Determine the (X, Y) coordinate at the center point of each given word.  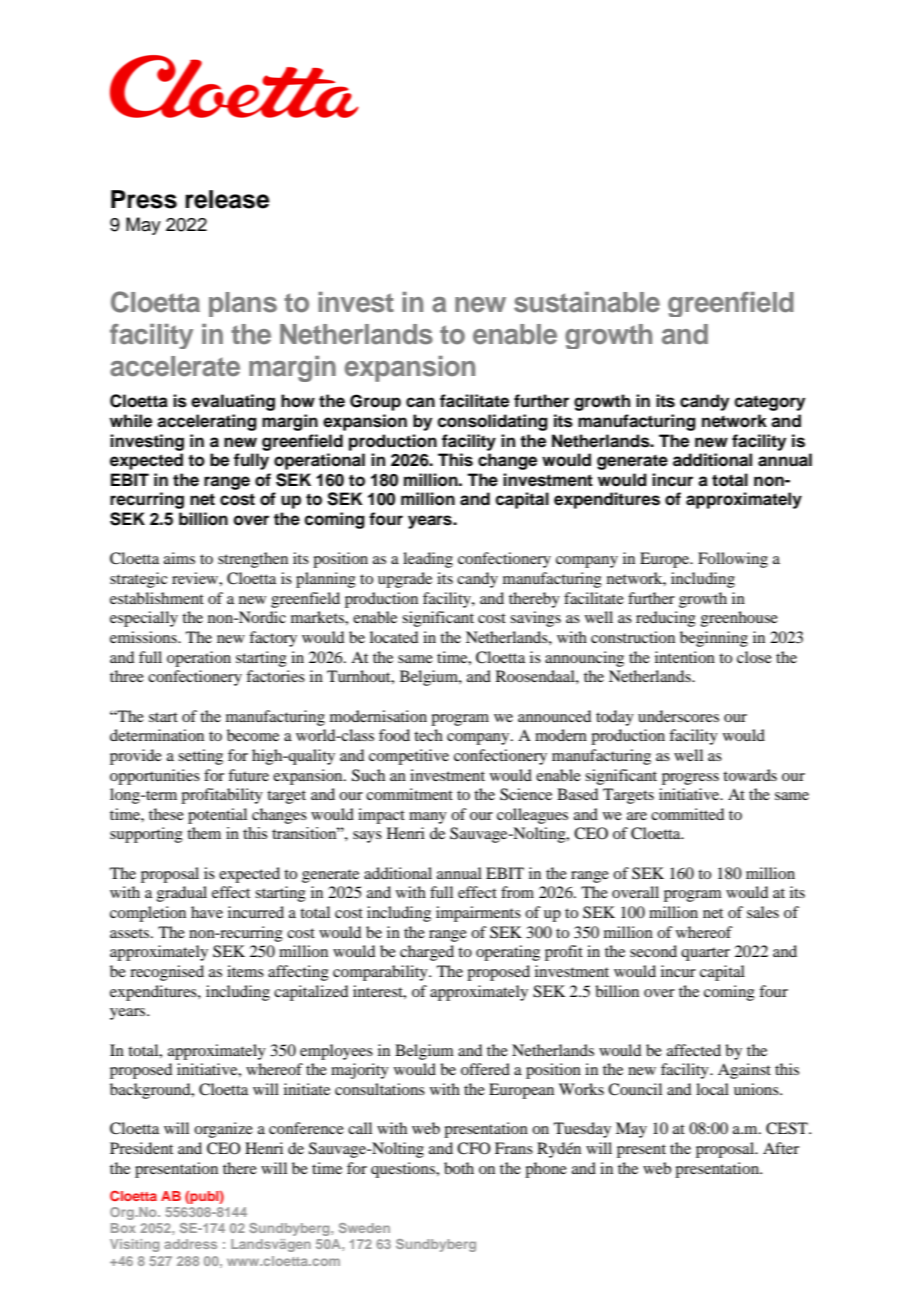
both (459, 1168)
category (769, 403)
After (781, 1148)
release (227, 199)
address (190, 1244)
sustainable (587, 302)
